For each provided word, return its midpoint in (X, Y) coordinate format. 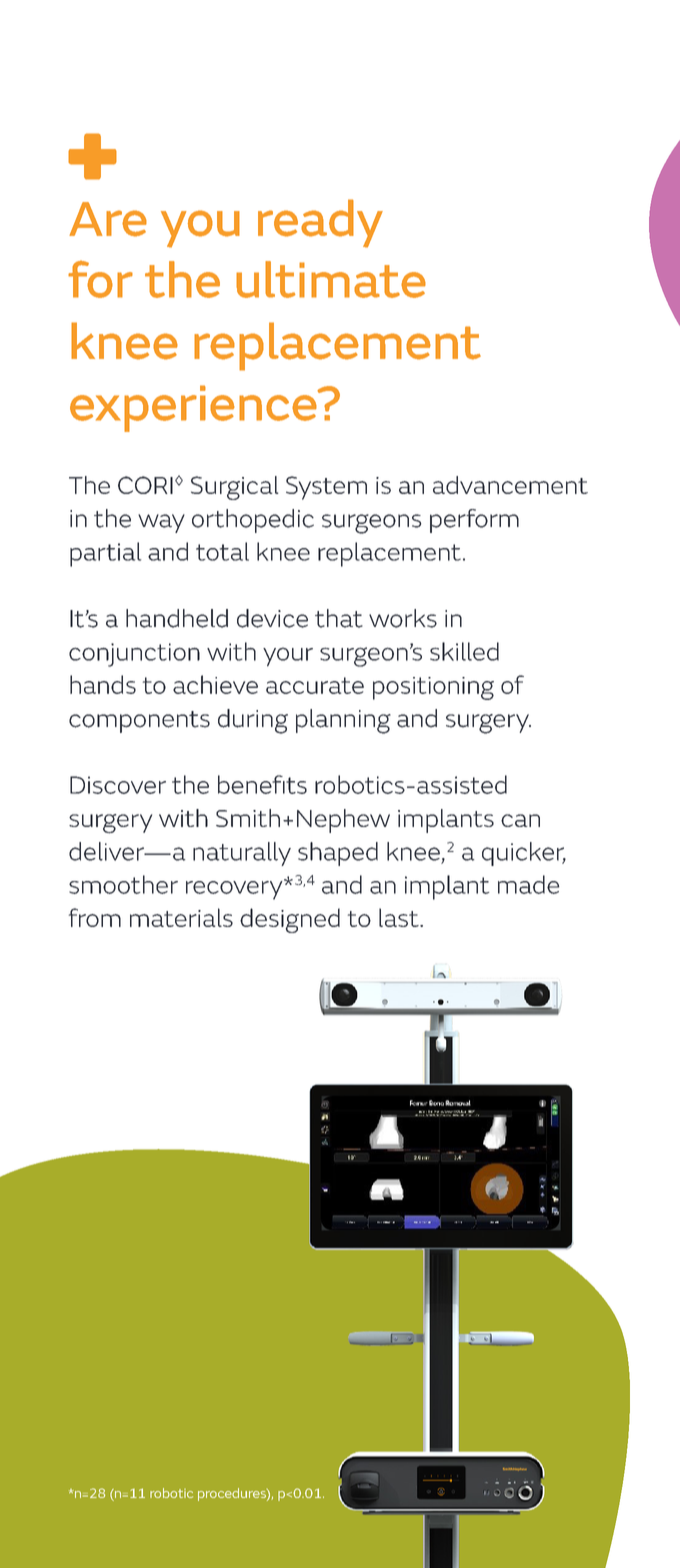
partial (105, 554)
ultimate (331, 279)
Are (108, 219)
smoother (123, 884)
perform (474, 521)
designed (290, 920)
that (339, 618)
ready (320, 223)
